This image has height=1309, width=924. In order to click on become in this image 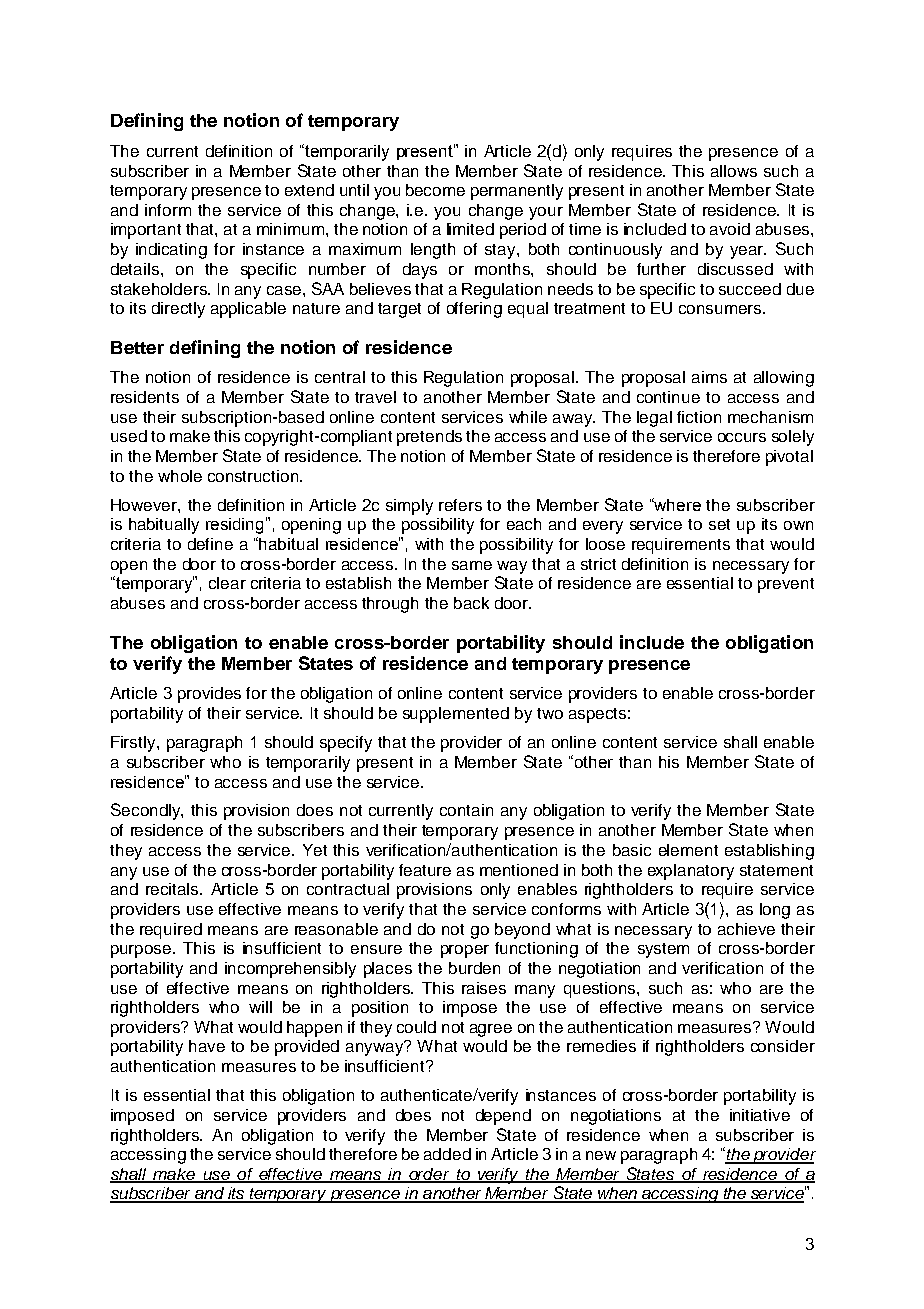, I will do `click(435, 190)`.
